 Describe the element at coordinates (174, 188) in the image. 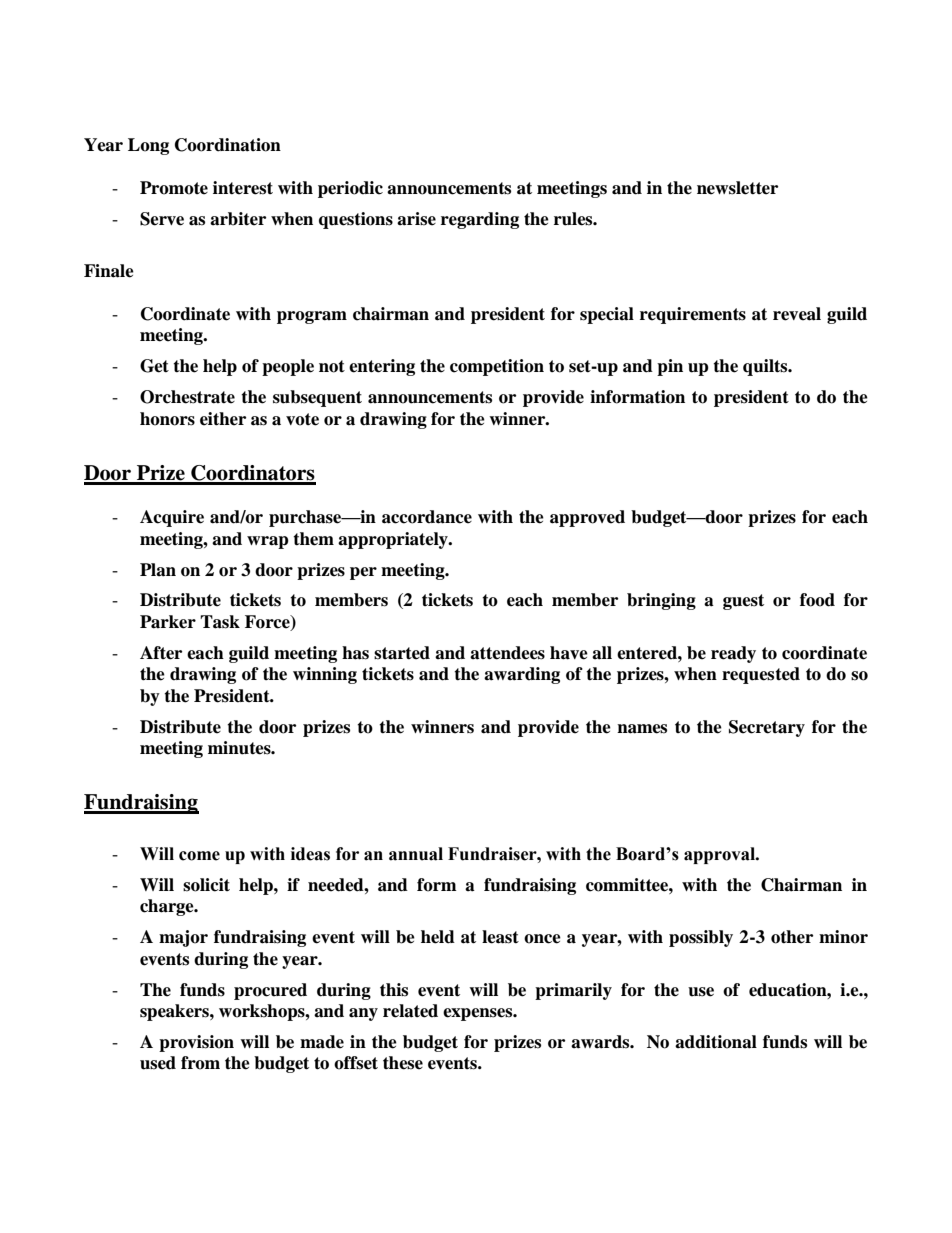

I see `Promote` at that location.
